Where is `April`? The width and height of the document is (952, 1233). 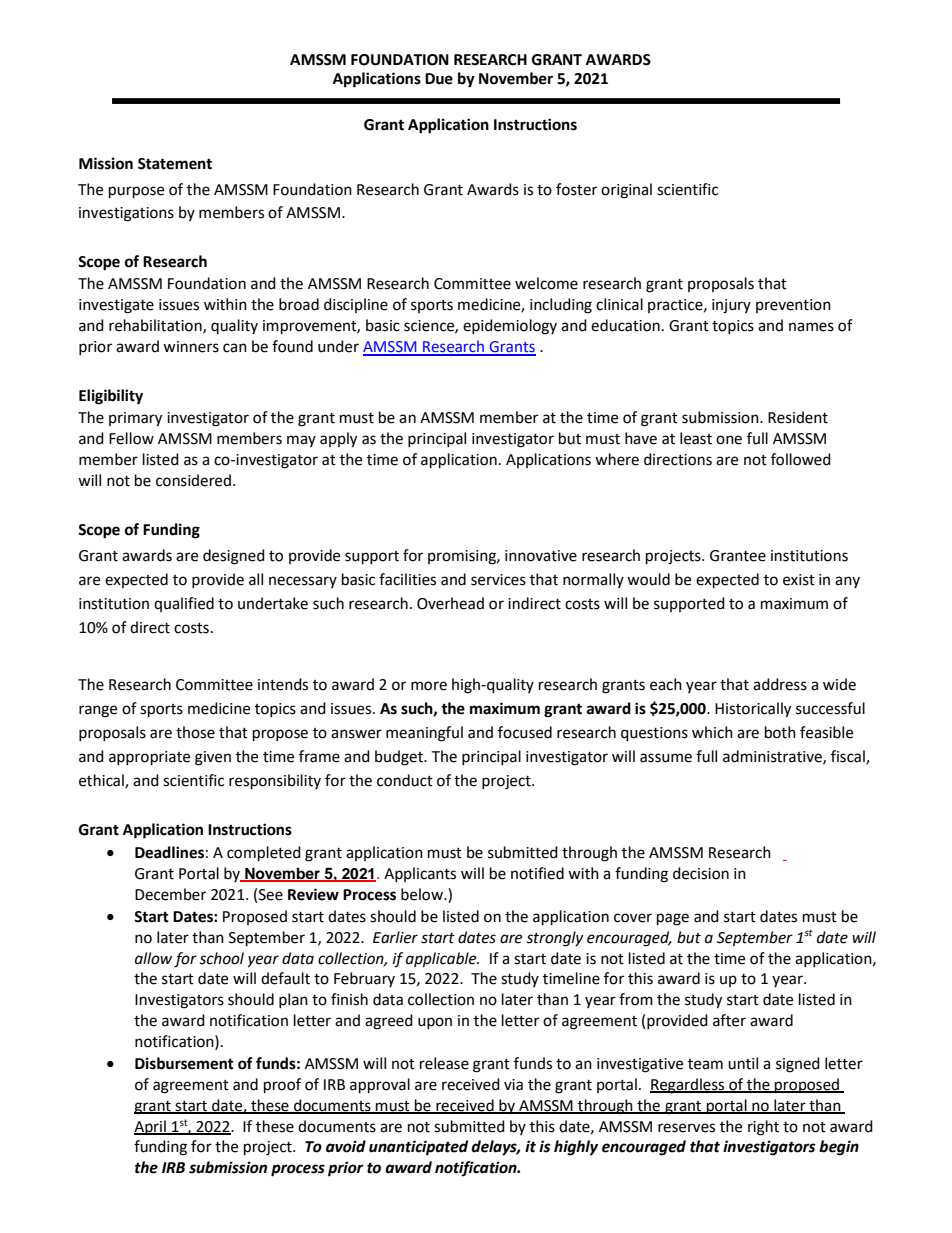 April is located at coordinates (151, 1127).
